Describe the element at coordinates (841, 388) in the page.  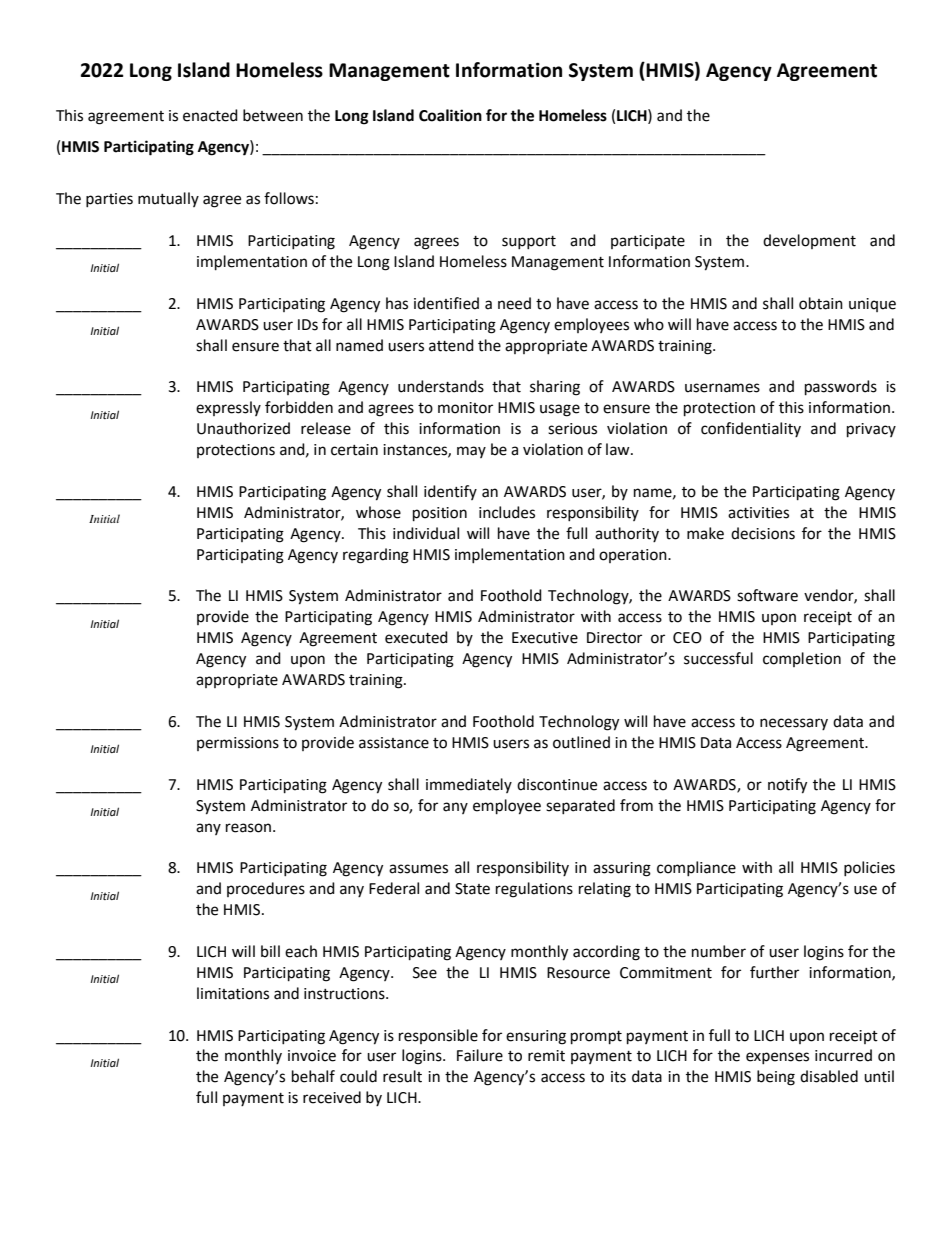
I see `passwords` at that location.
